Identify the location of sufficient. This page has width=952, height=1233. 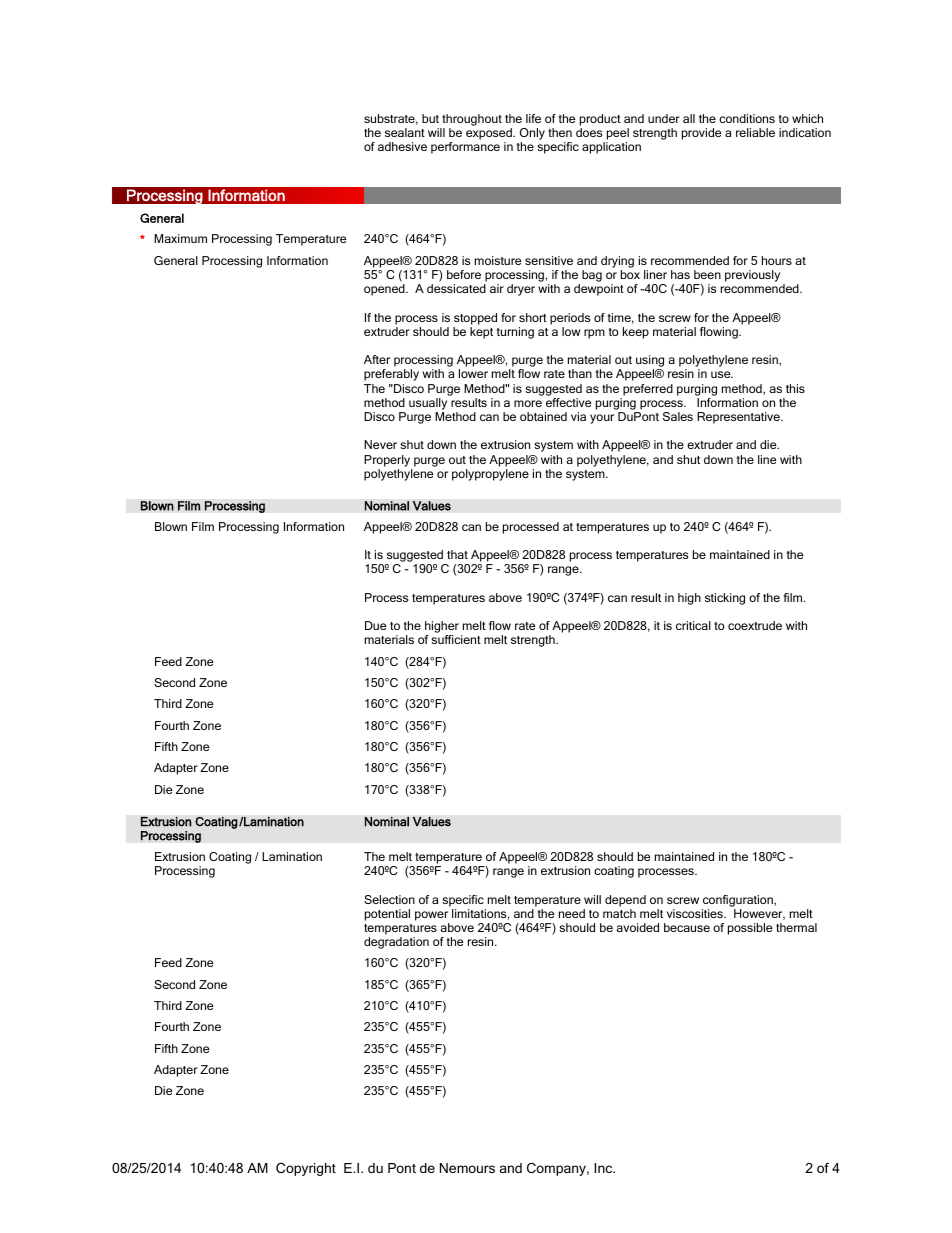
(456, 639).
